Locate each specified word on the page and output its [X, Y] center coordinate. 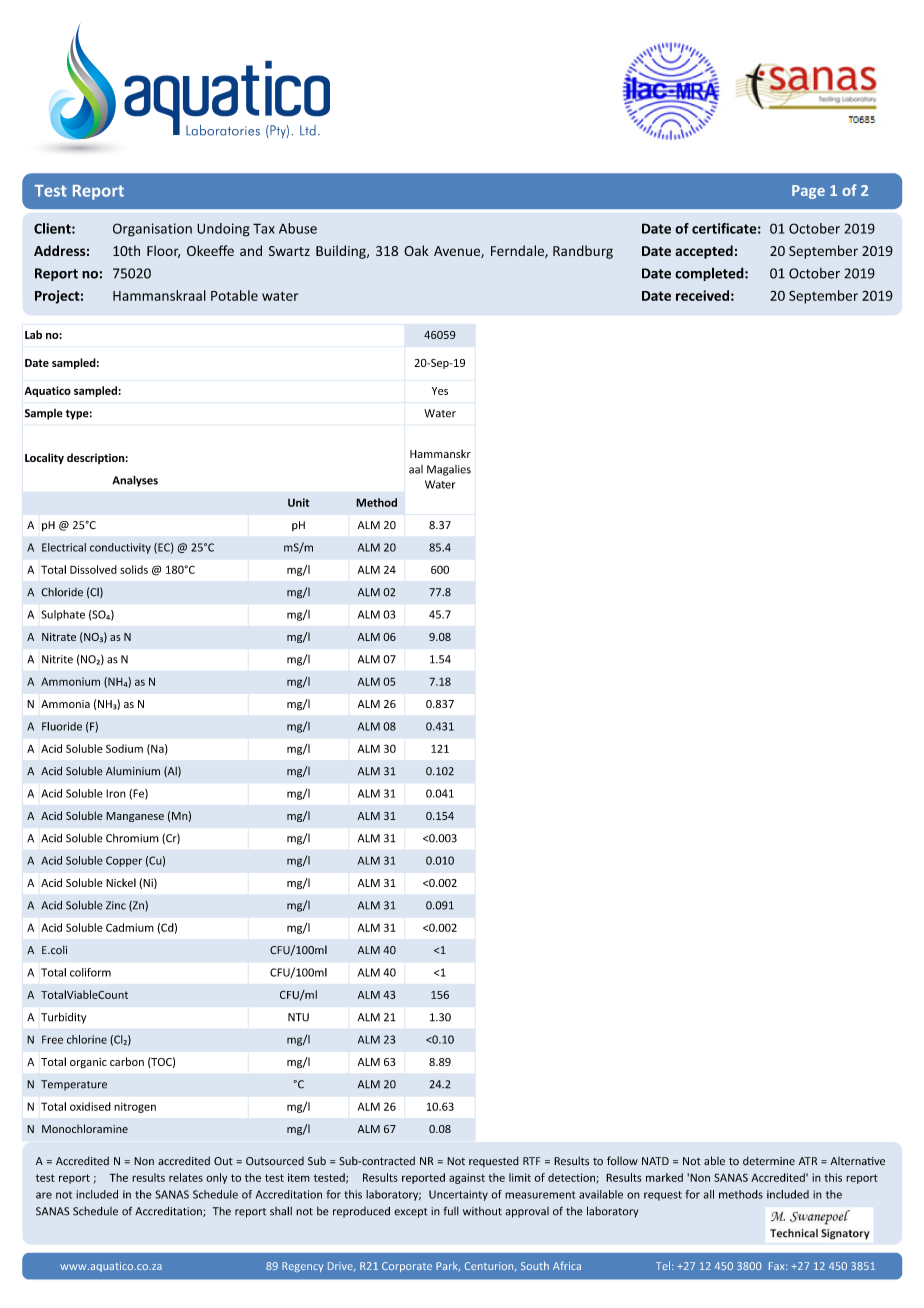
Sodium [124, 748]
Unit [299, 502]
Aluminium [133, 771]
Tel [663, 1265]
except [410, 1213]
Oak [416, 250]
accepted [704, 252]
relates [186, 1177]
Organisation [152, 230]
